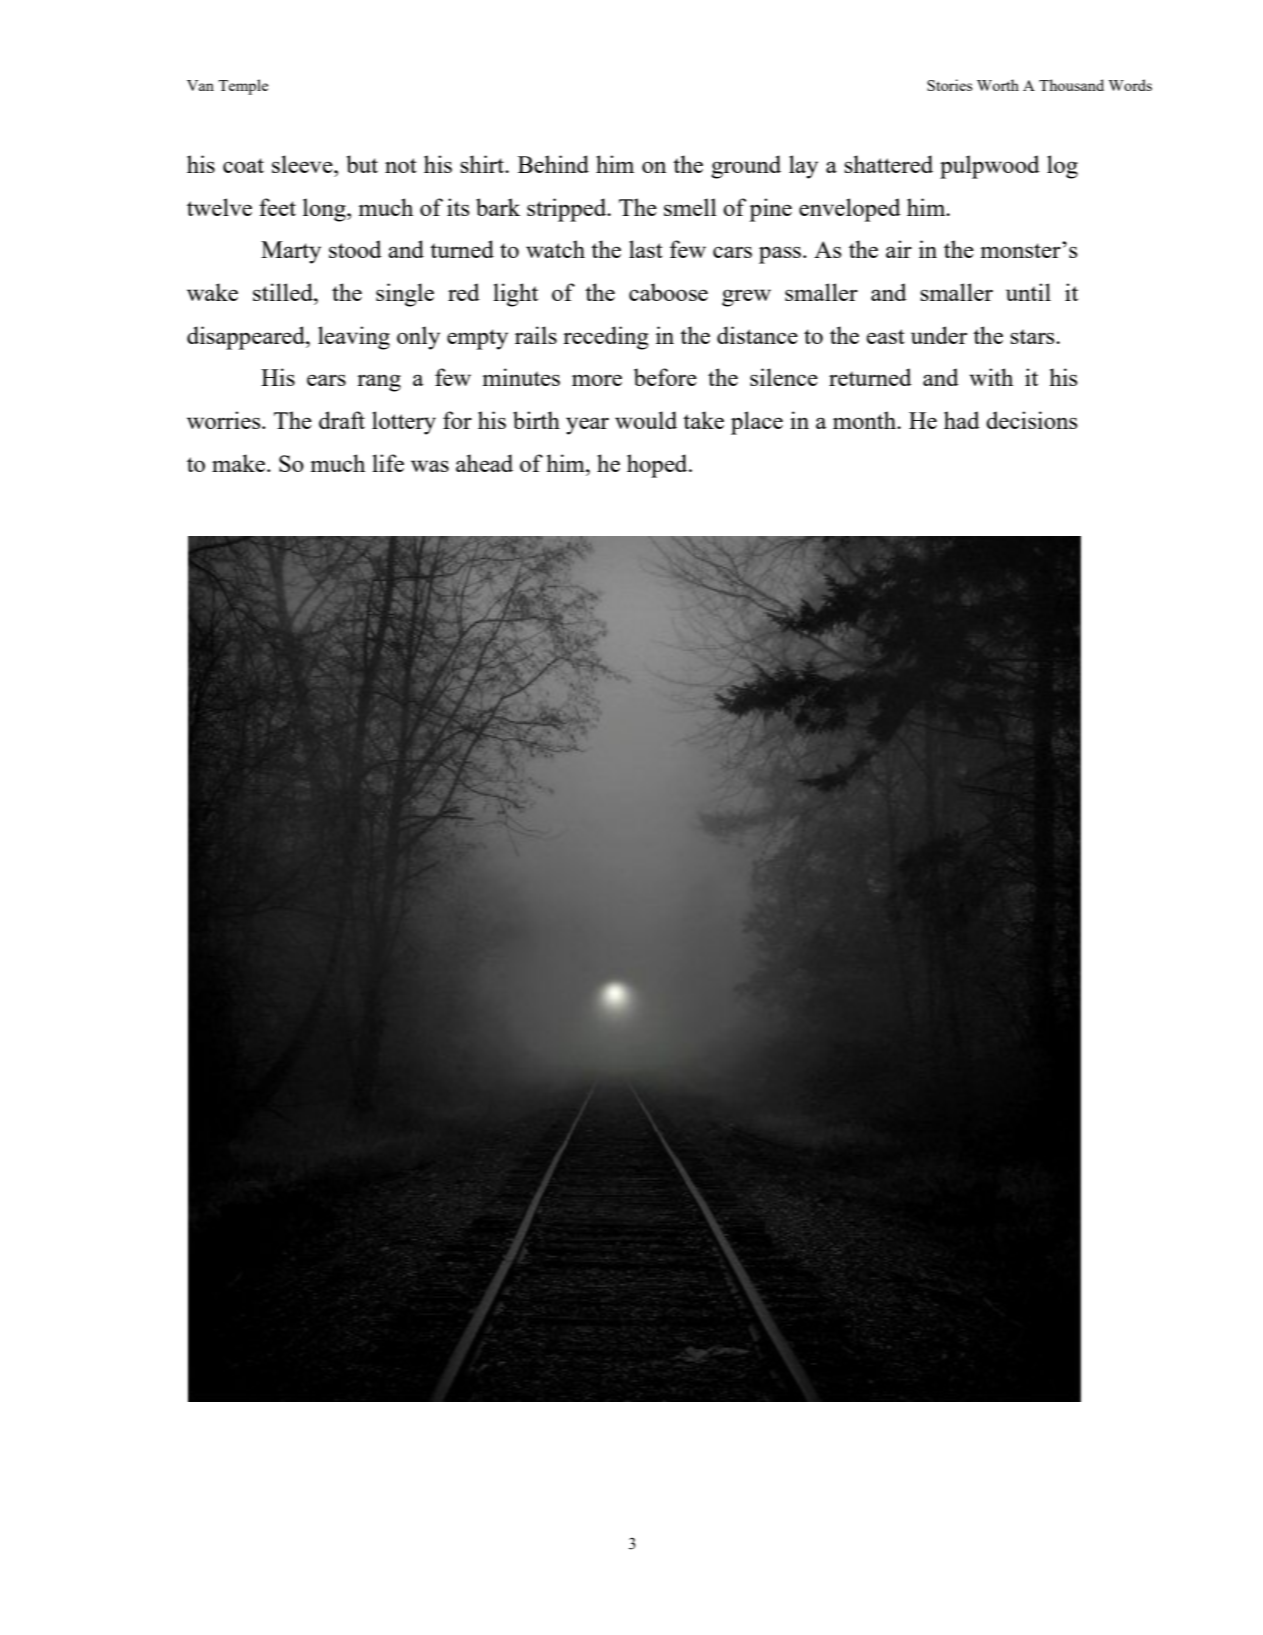  Describe the element at coordinates (658, 466) in the screenshot. I see `hoped` at that location.
